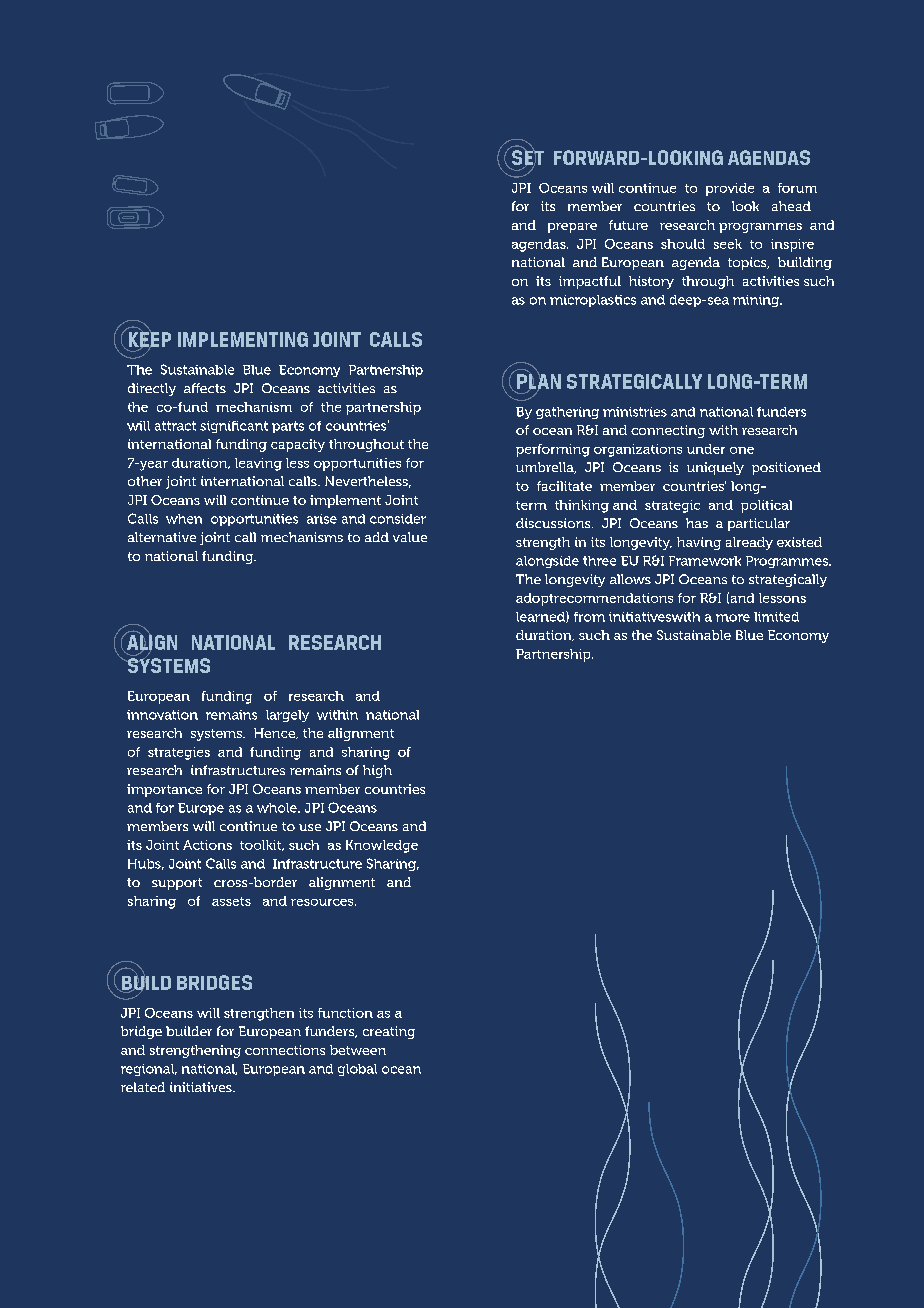 Image resolution: width=924 pixels, height=1308 pixels. I want to click on more, so click(733, 618).
